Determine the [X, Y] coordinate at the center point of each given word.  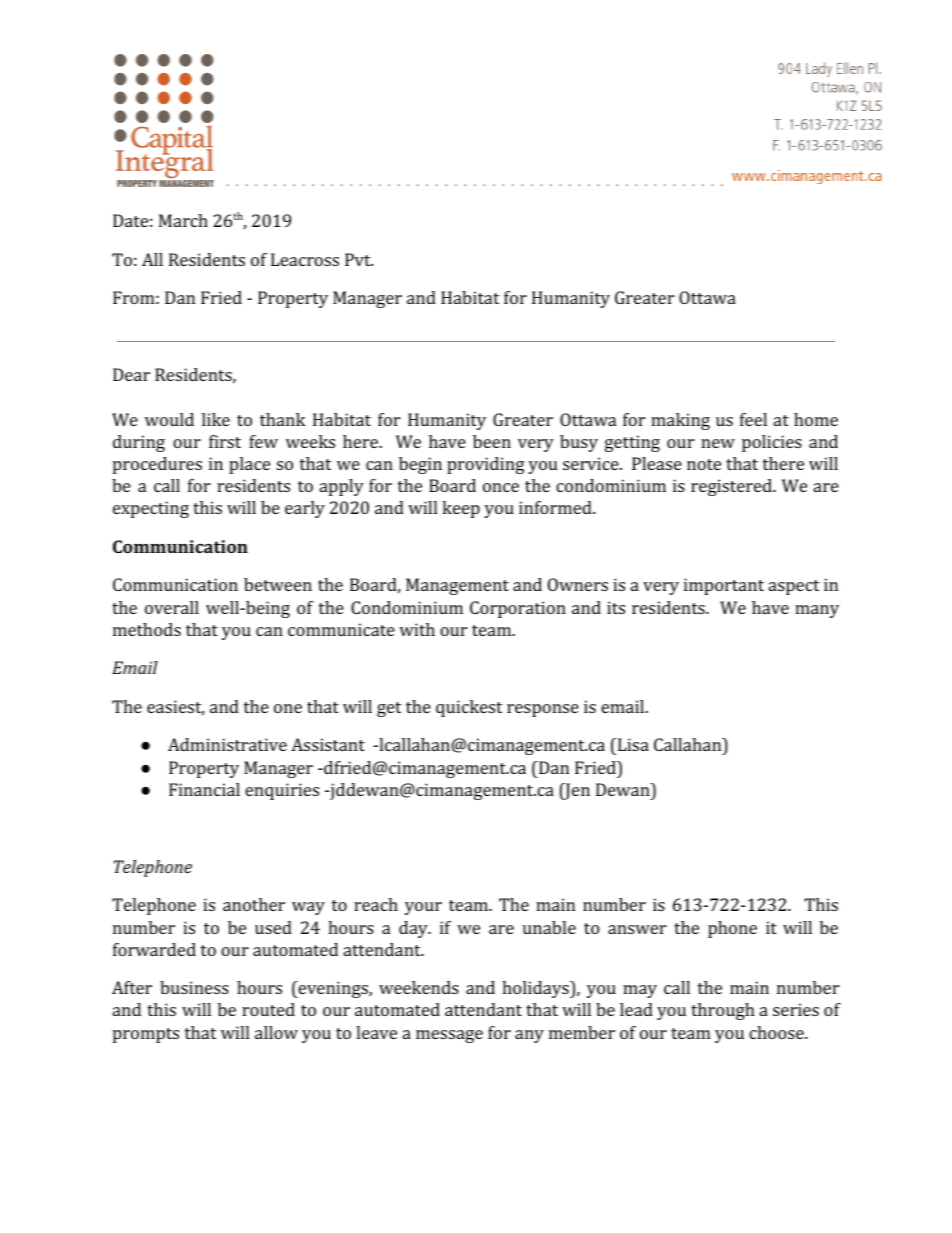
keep [461, 509]
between [278, 584]
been [492, 441]
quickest [469, 708]
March [183, 220]
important [724, 586]
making [680, 421]
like [216, 419]
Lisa [632, 746]
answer [637, 929]
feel [753, 419]
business [194, 987]
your [423, 908]
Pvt [359, 259]
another [254, 904]
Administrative [227, 744]
